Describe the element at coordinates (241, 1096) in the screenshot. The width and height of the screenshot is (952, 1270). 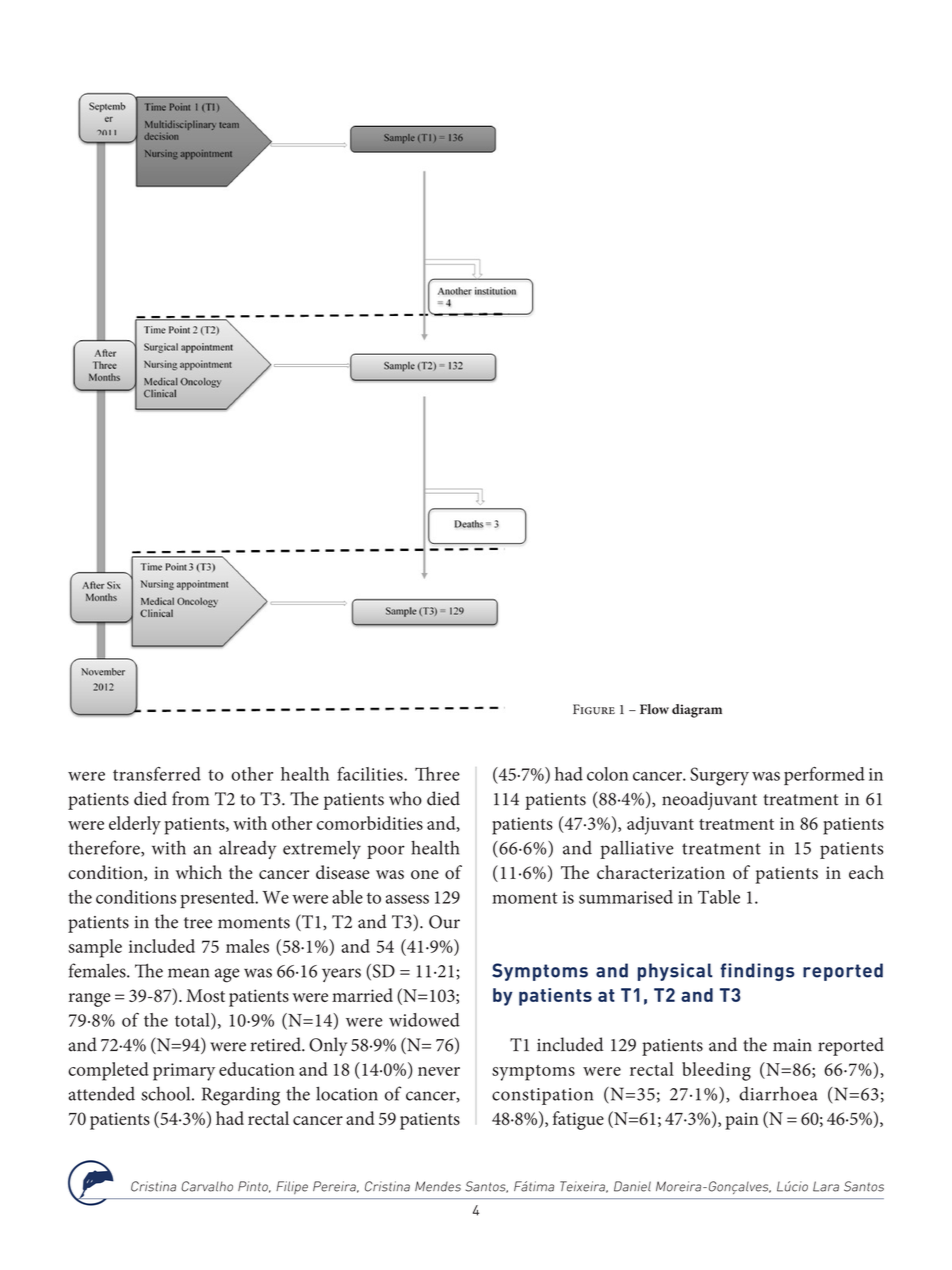
I see `Regarding` at that location.
